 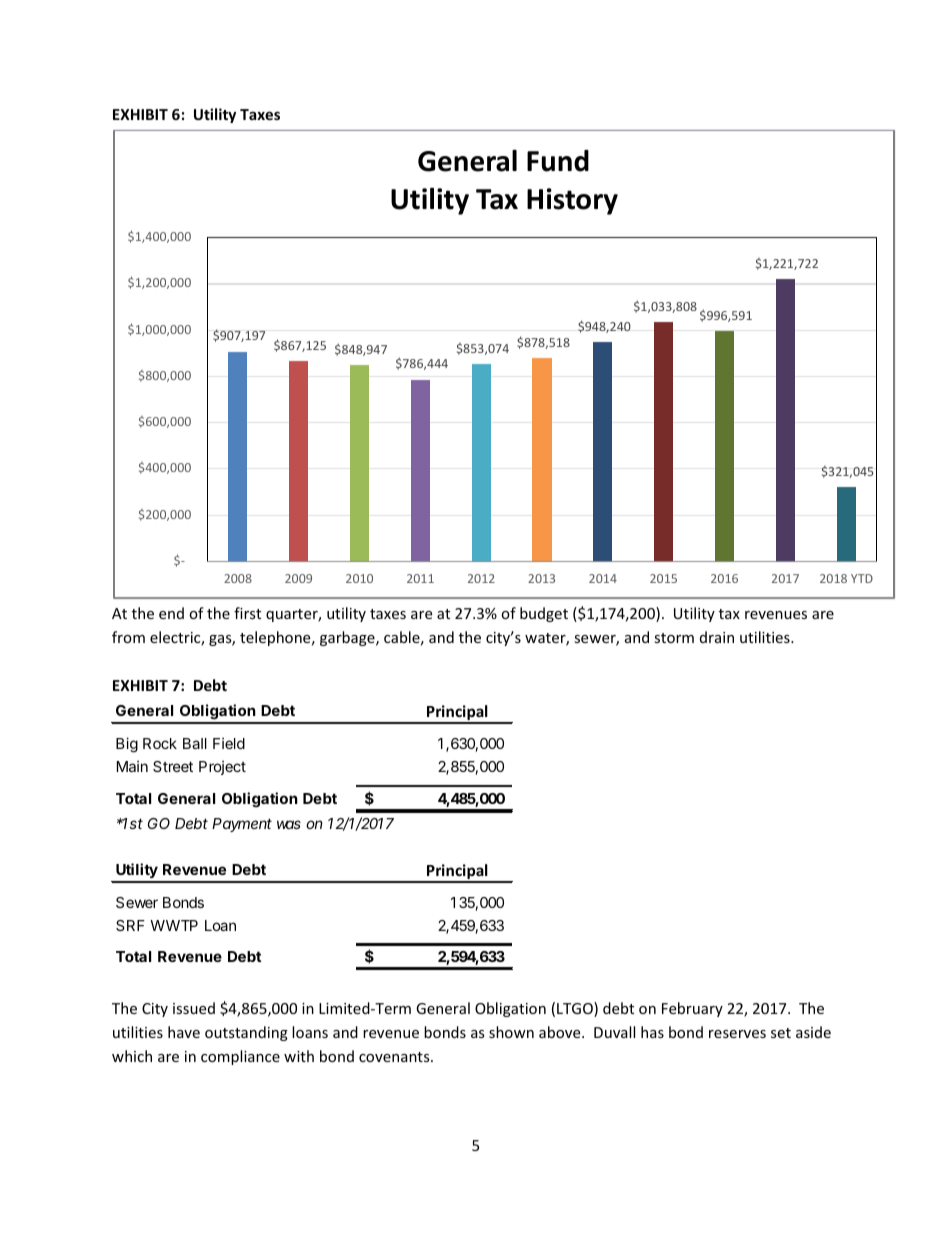 What do you see at coordinates (184, 1032) in the screenshot?
I see `have` at bounding box center [184, 1032].
